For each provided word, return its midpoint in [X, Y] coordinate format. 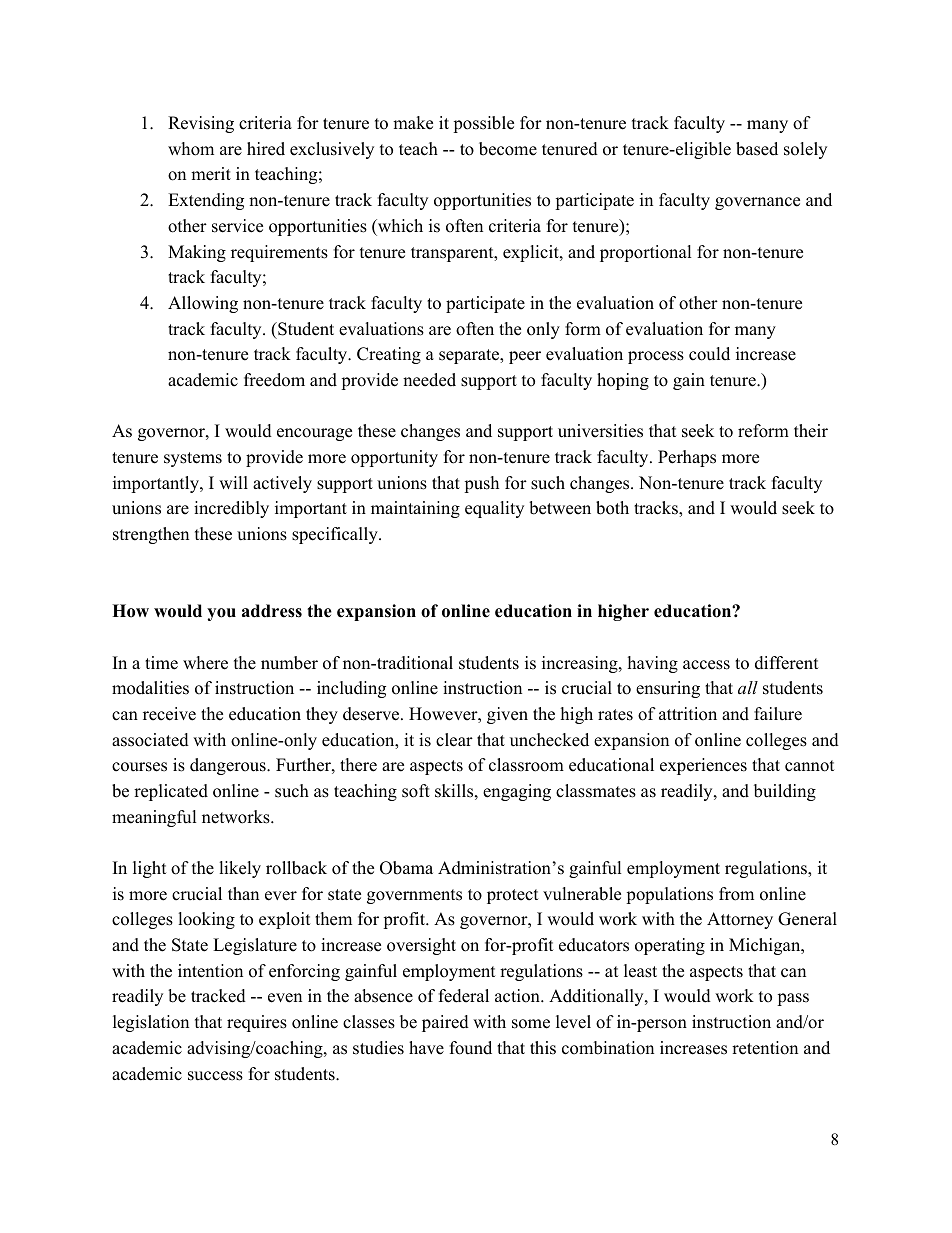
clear [454, 740]
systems [193, 459]
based [757, 149]
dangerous [229, 766]
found [471, 1048]
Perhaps [687, 458]
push [481, 484]
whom [191, 149]
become [508, 149]
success [215, 1076]
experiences [703, 766]
